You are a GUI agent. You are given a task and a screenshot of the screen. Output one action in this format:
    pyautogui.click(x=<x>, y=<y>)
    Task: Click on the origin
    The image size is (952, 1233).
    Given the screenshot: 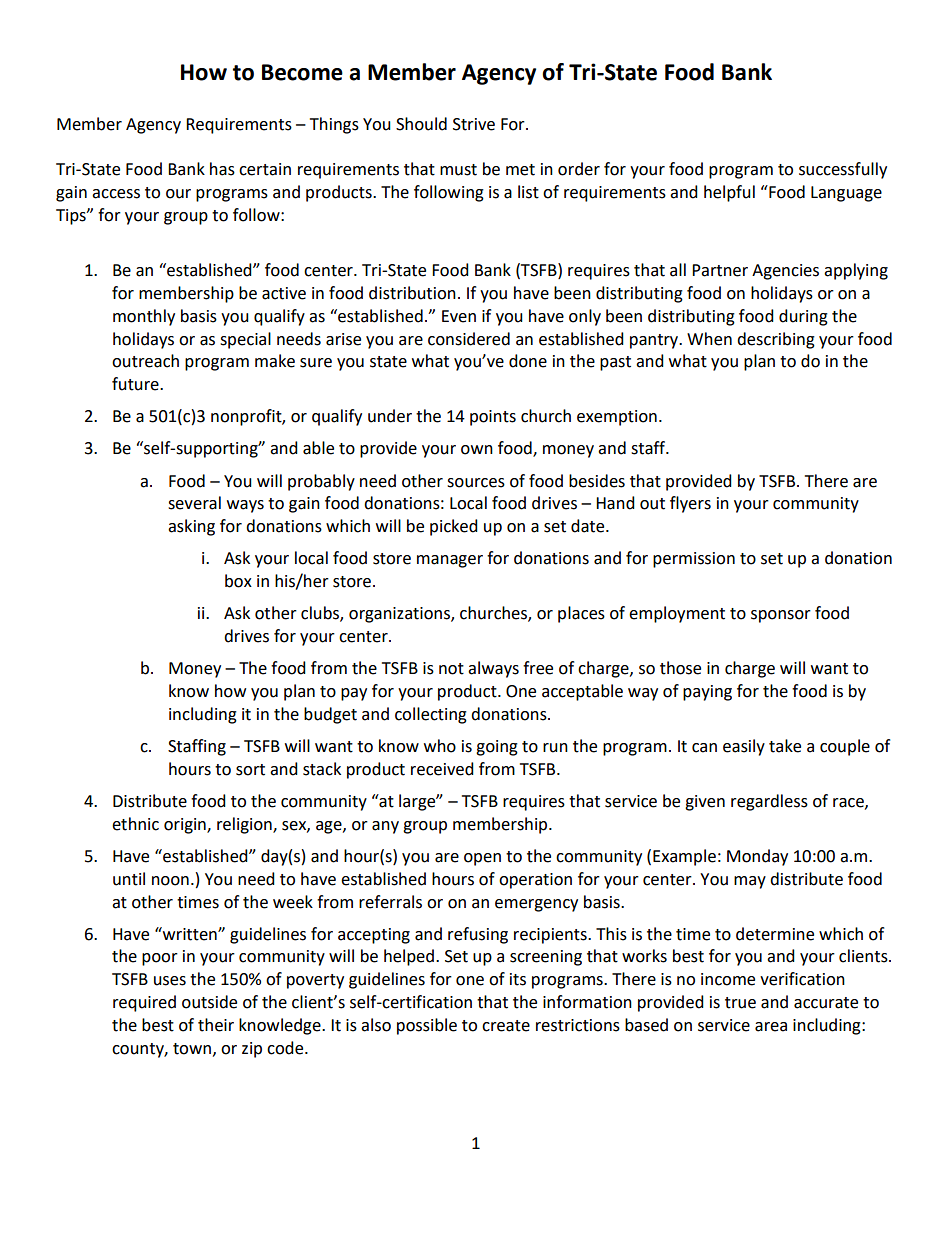 What is the action you would take?
    pyautogui.click(x=186, y=826)
